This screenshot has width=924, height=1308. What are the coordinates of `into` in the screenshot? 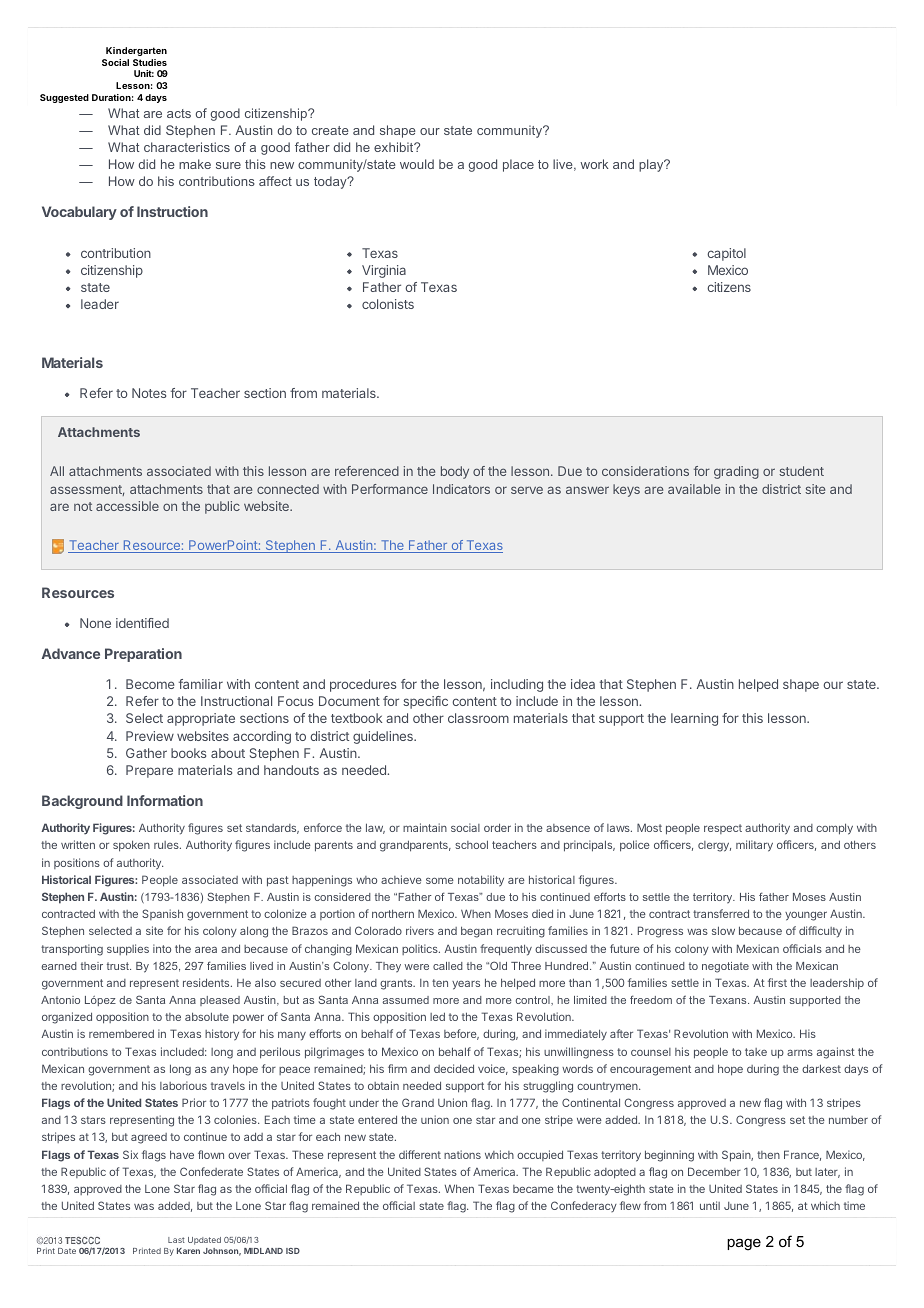 It's located at (162, 948).
